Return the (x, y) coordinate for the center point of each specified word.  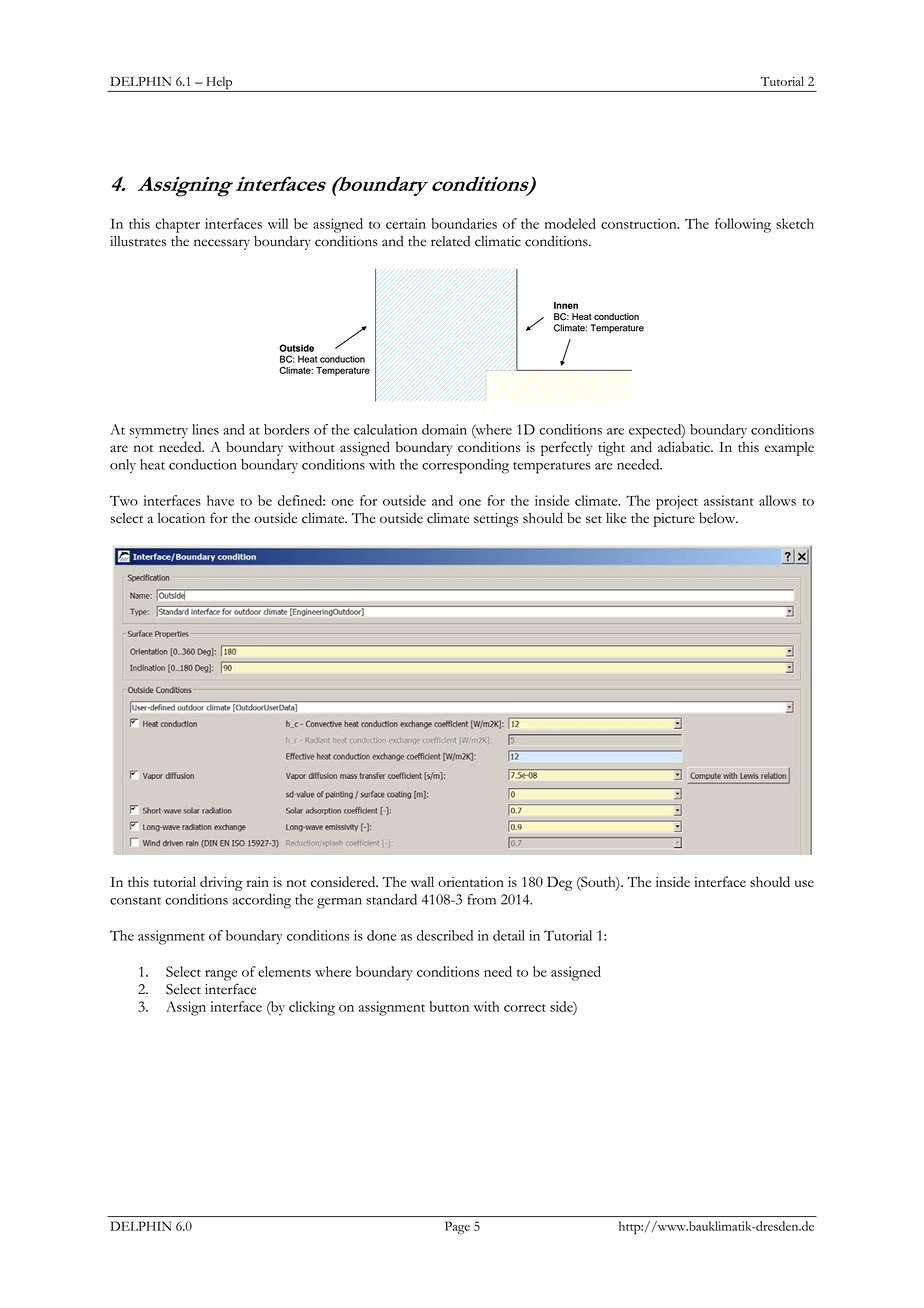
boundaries (464, 223)
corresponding (465, 466)
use (804, 883)
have (220, 500)
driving (221, 883)
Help (219, 84)
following (743, 225)
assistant (729, 500)
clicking (312, 1008)
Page (457, 1227)
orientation (471, 882)
